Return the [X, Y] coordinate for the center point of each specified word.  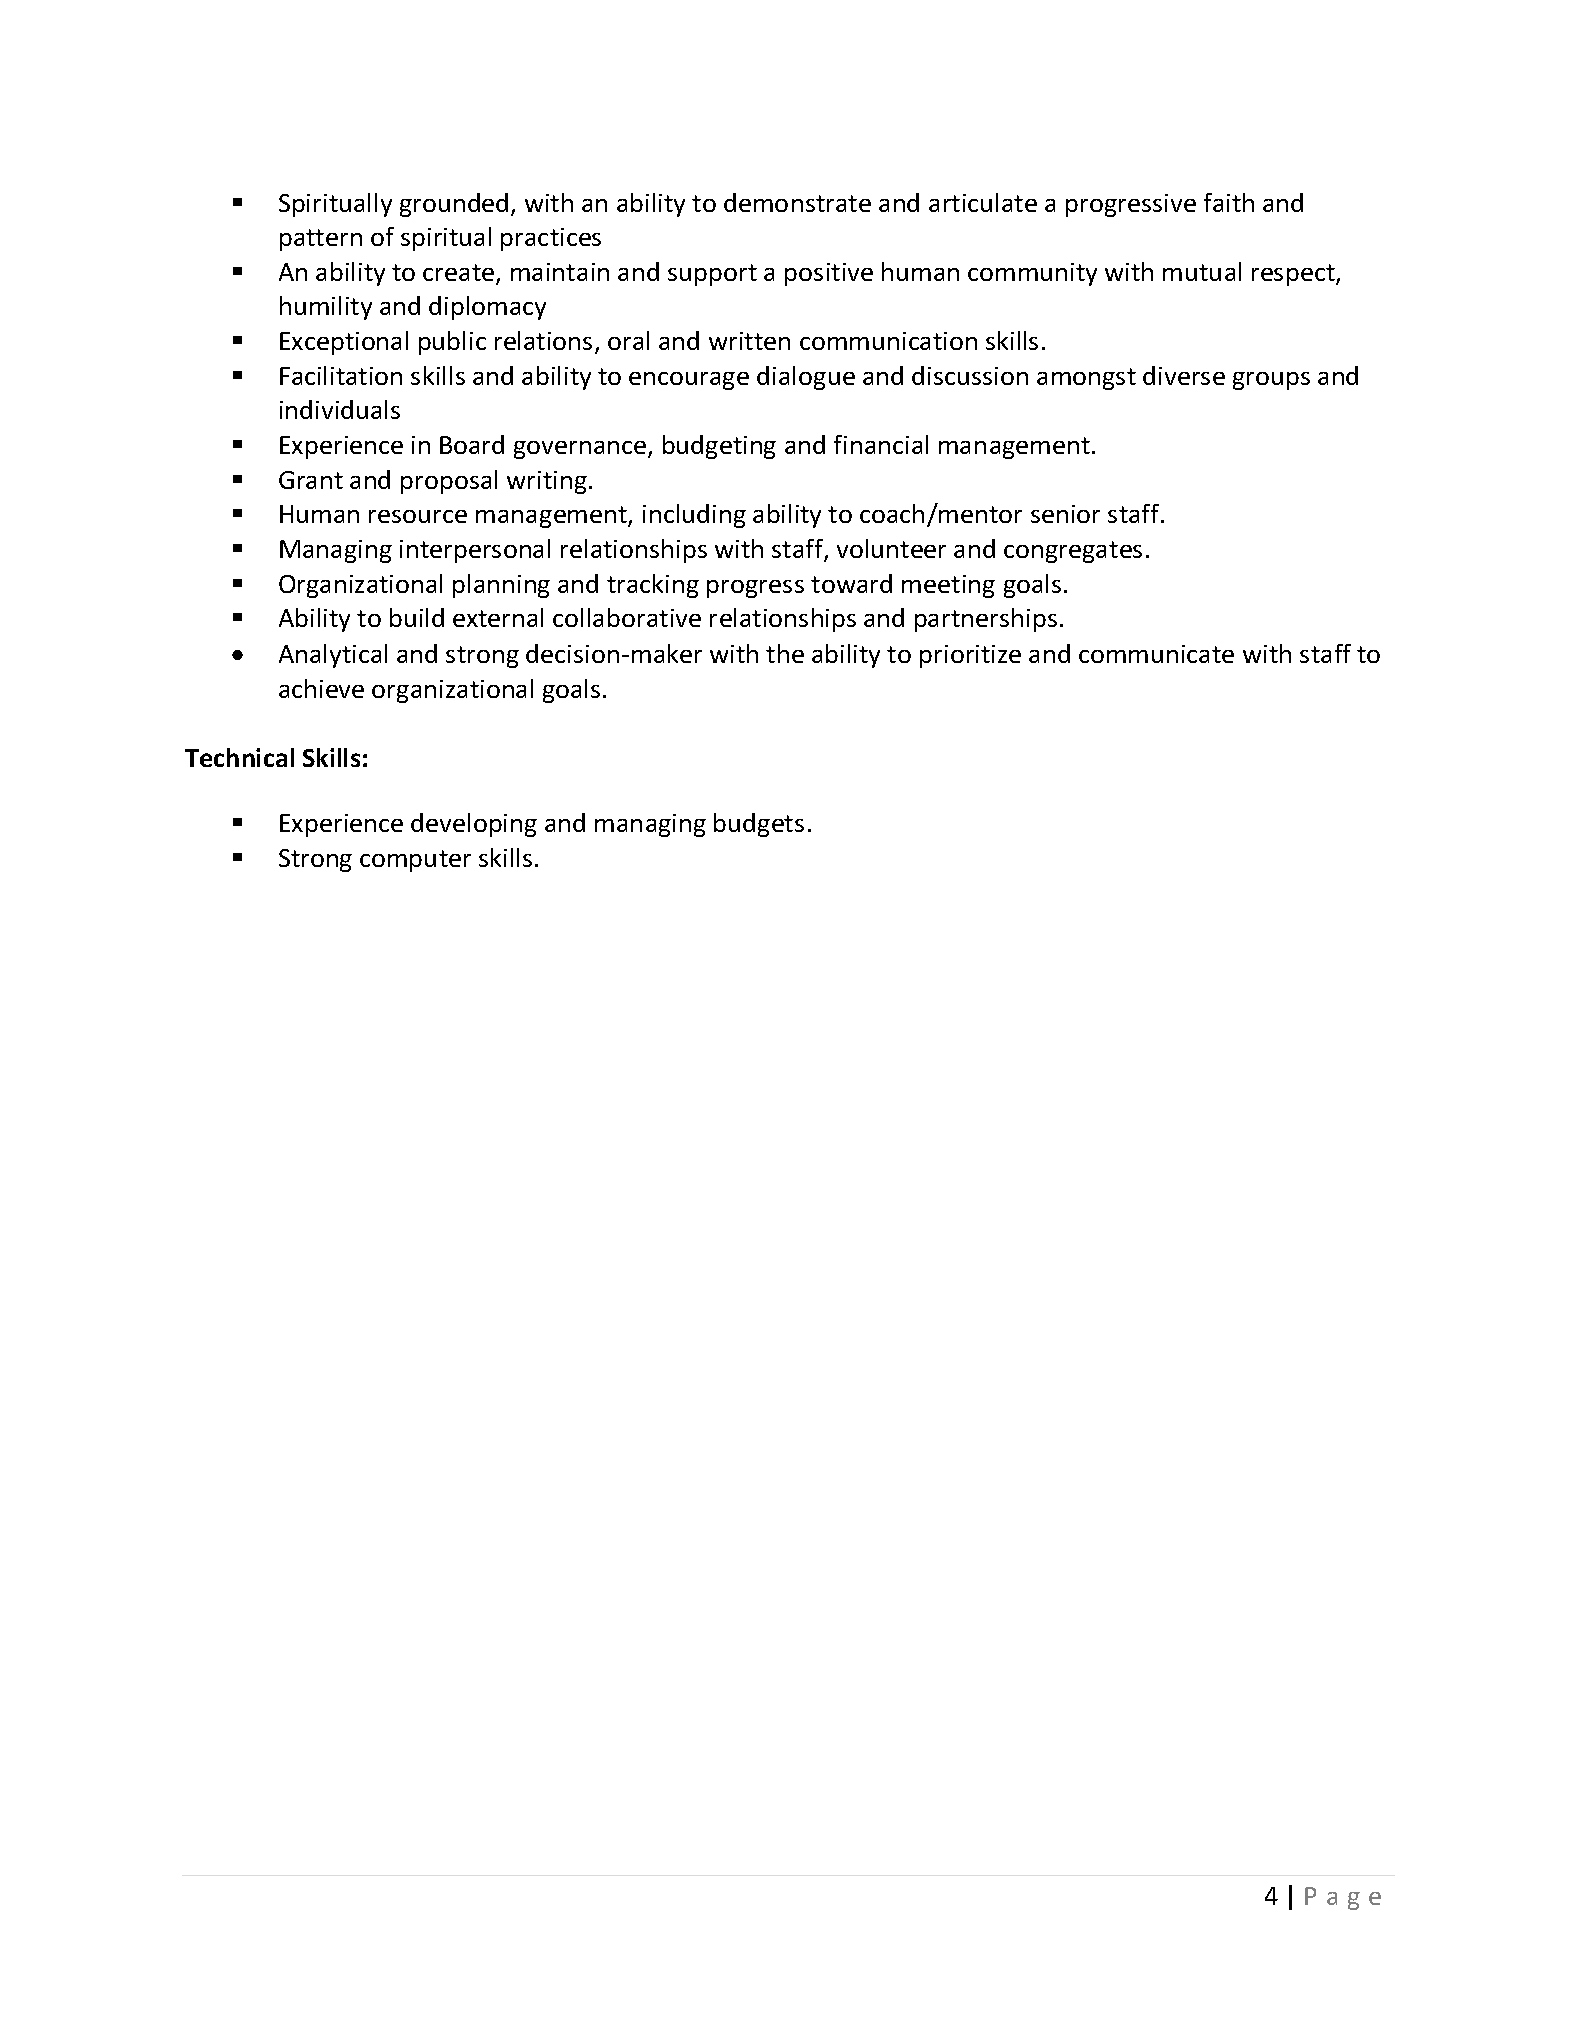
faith [1229, 202]
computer [415, 861]
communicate [1156, 654]
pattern [321, 240]
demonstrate [797, 202]
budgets [759, 825]
